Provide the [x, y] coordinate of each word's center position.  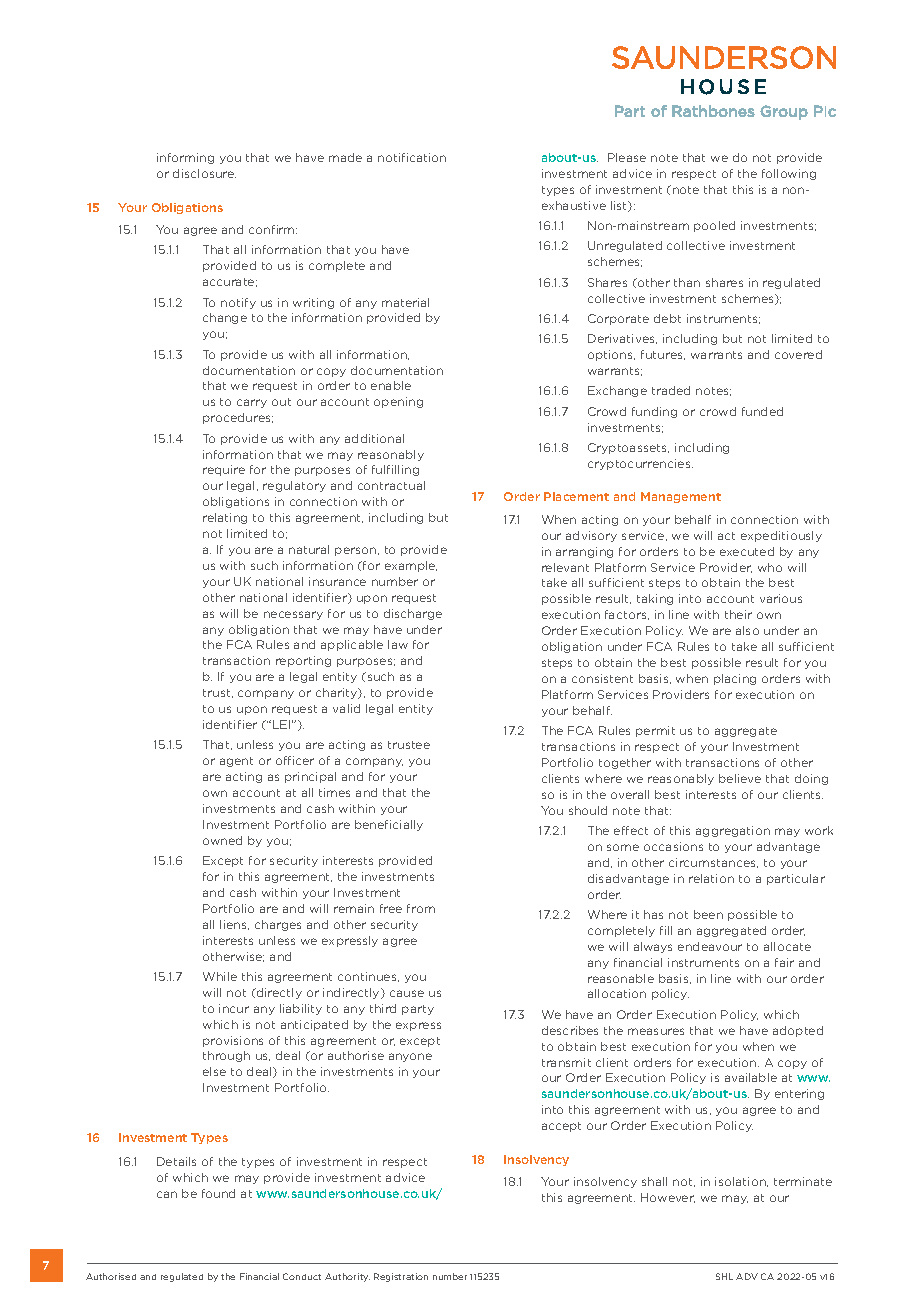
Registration [401, 1277]
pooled [714, 226]
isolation [741, 1182]
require [224, 470]
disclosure [204, 173]
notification [412, 157]
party [418, 1010]
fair [784, 962]
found [218, 1193]
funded [762, 411]
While [220, 976]
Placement [576, 496]
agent [236, 762]
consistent [602, 678]
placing [735, 679]
